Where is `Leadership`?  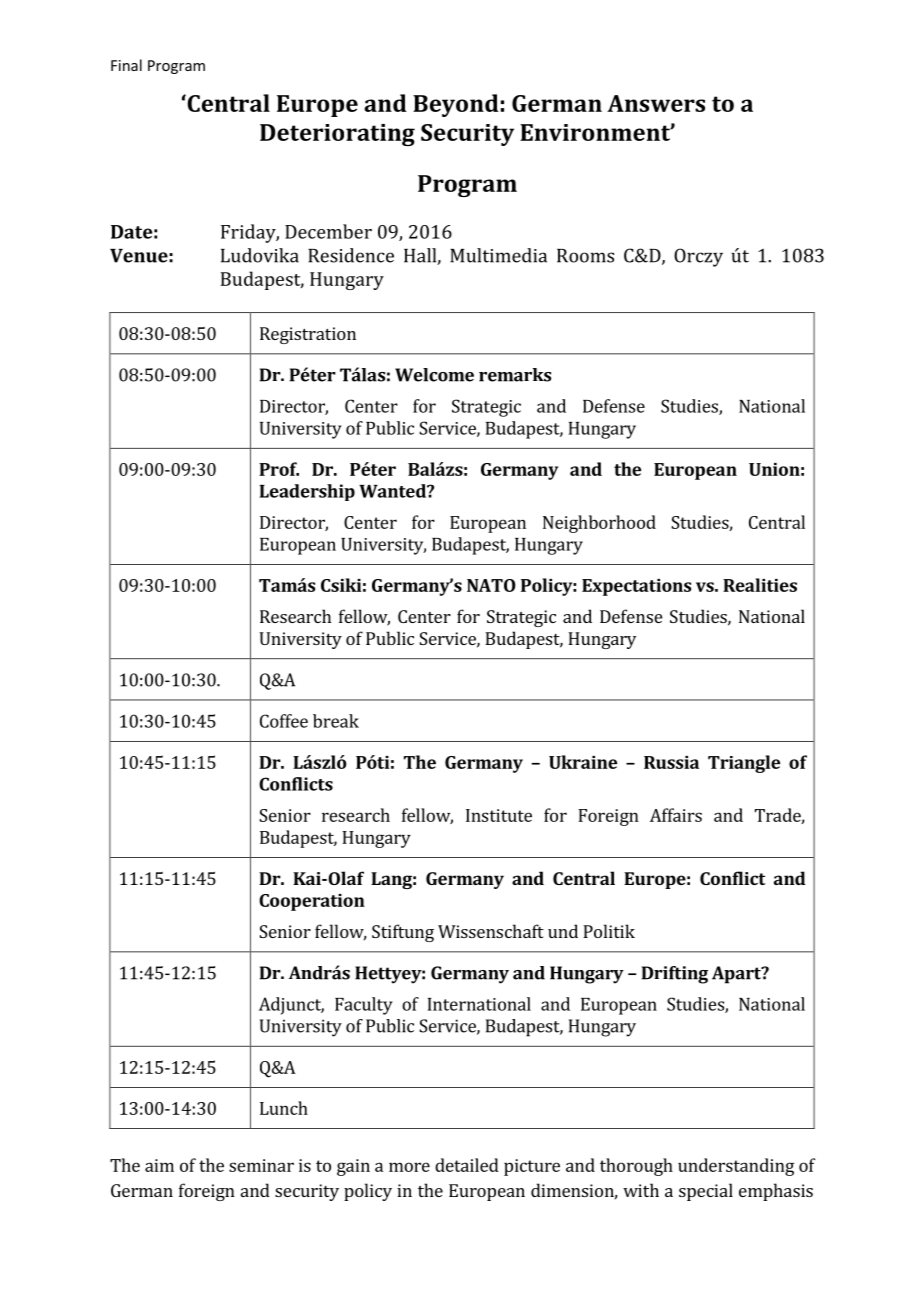
Leadership is located at coordinates (307, 492).
